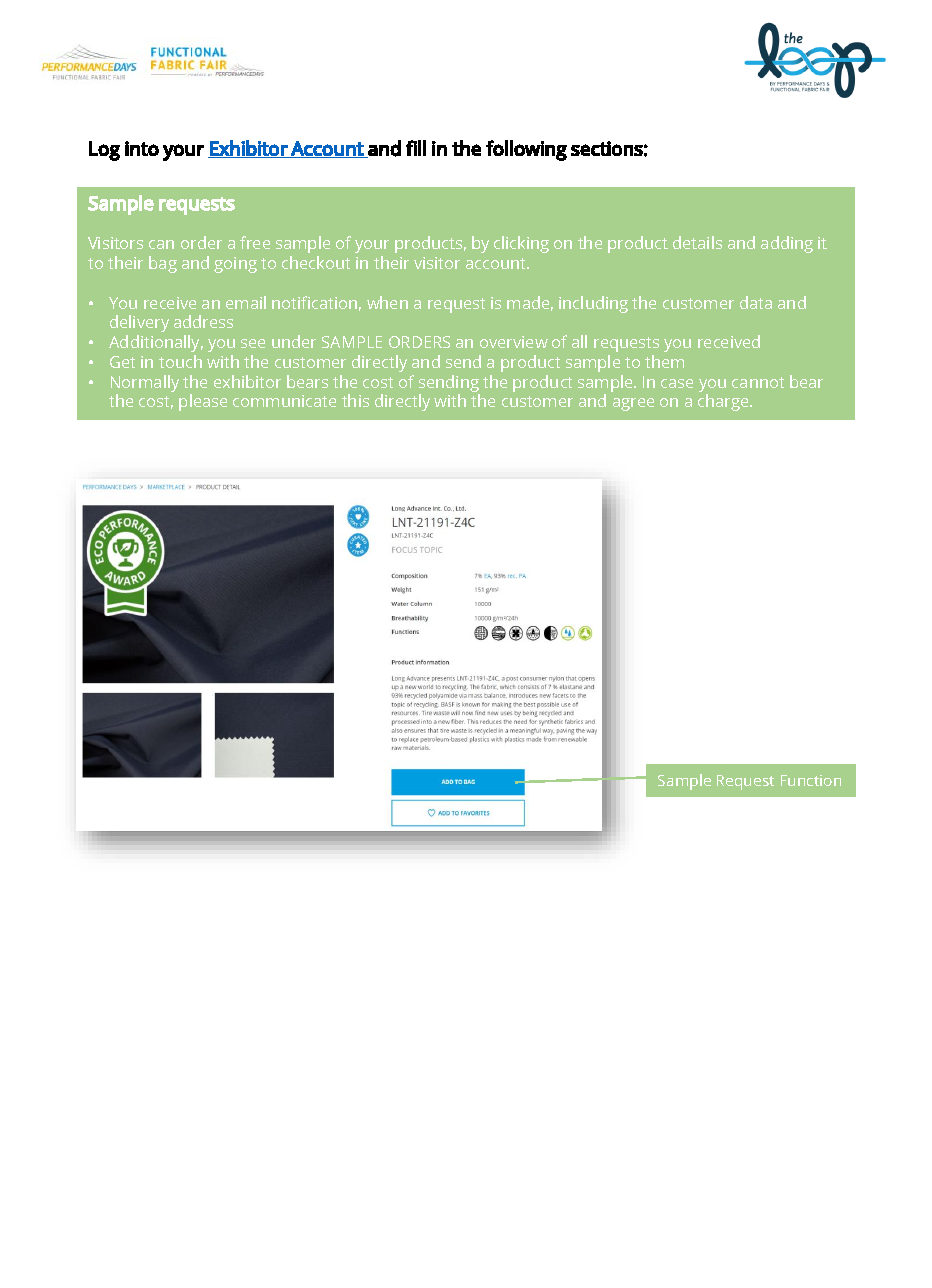 This screenshot has width=932, height=1288. What do you see at coordinates (724, 402) in the screenshot?
I see `charge` at bounding box center [724, 402].
